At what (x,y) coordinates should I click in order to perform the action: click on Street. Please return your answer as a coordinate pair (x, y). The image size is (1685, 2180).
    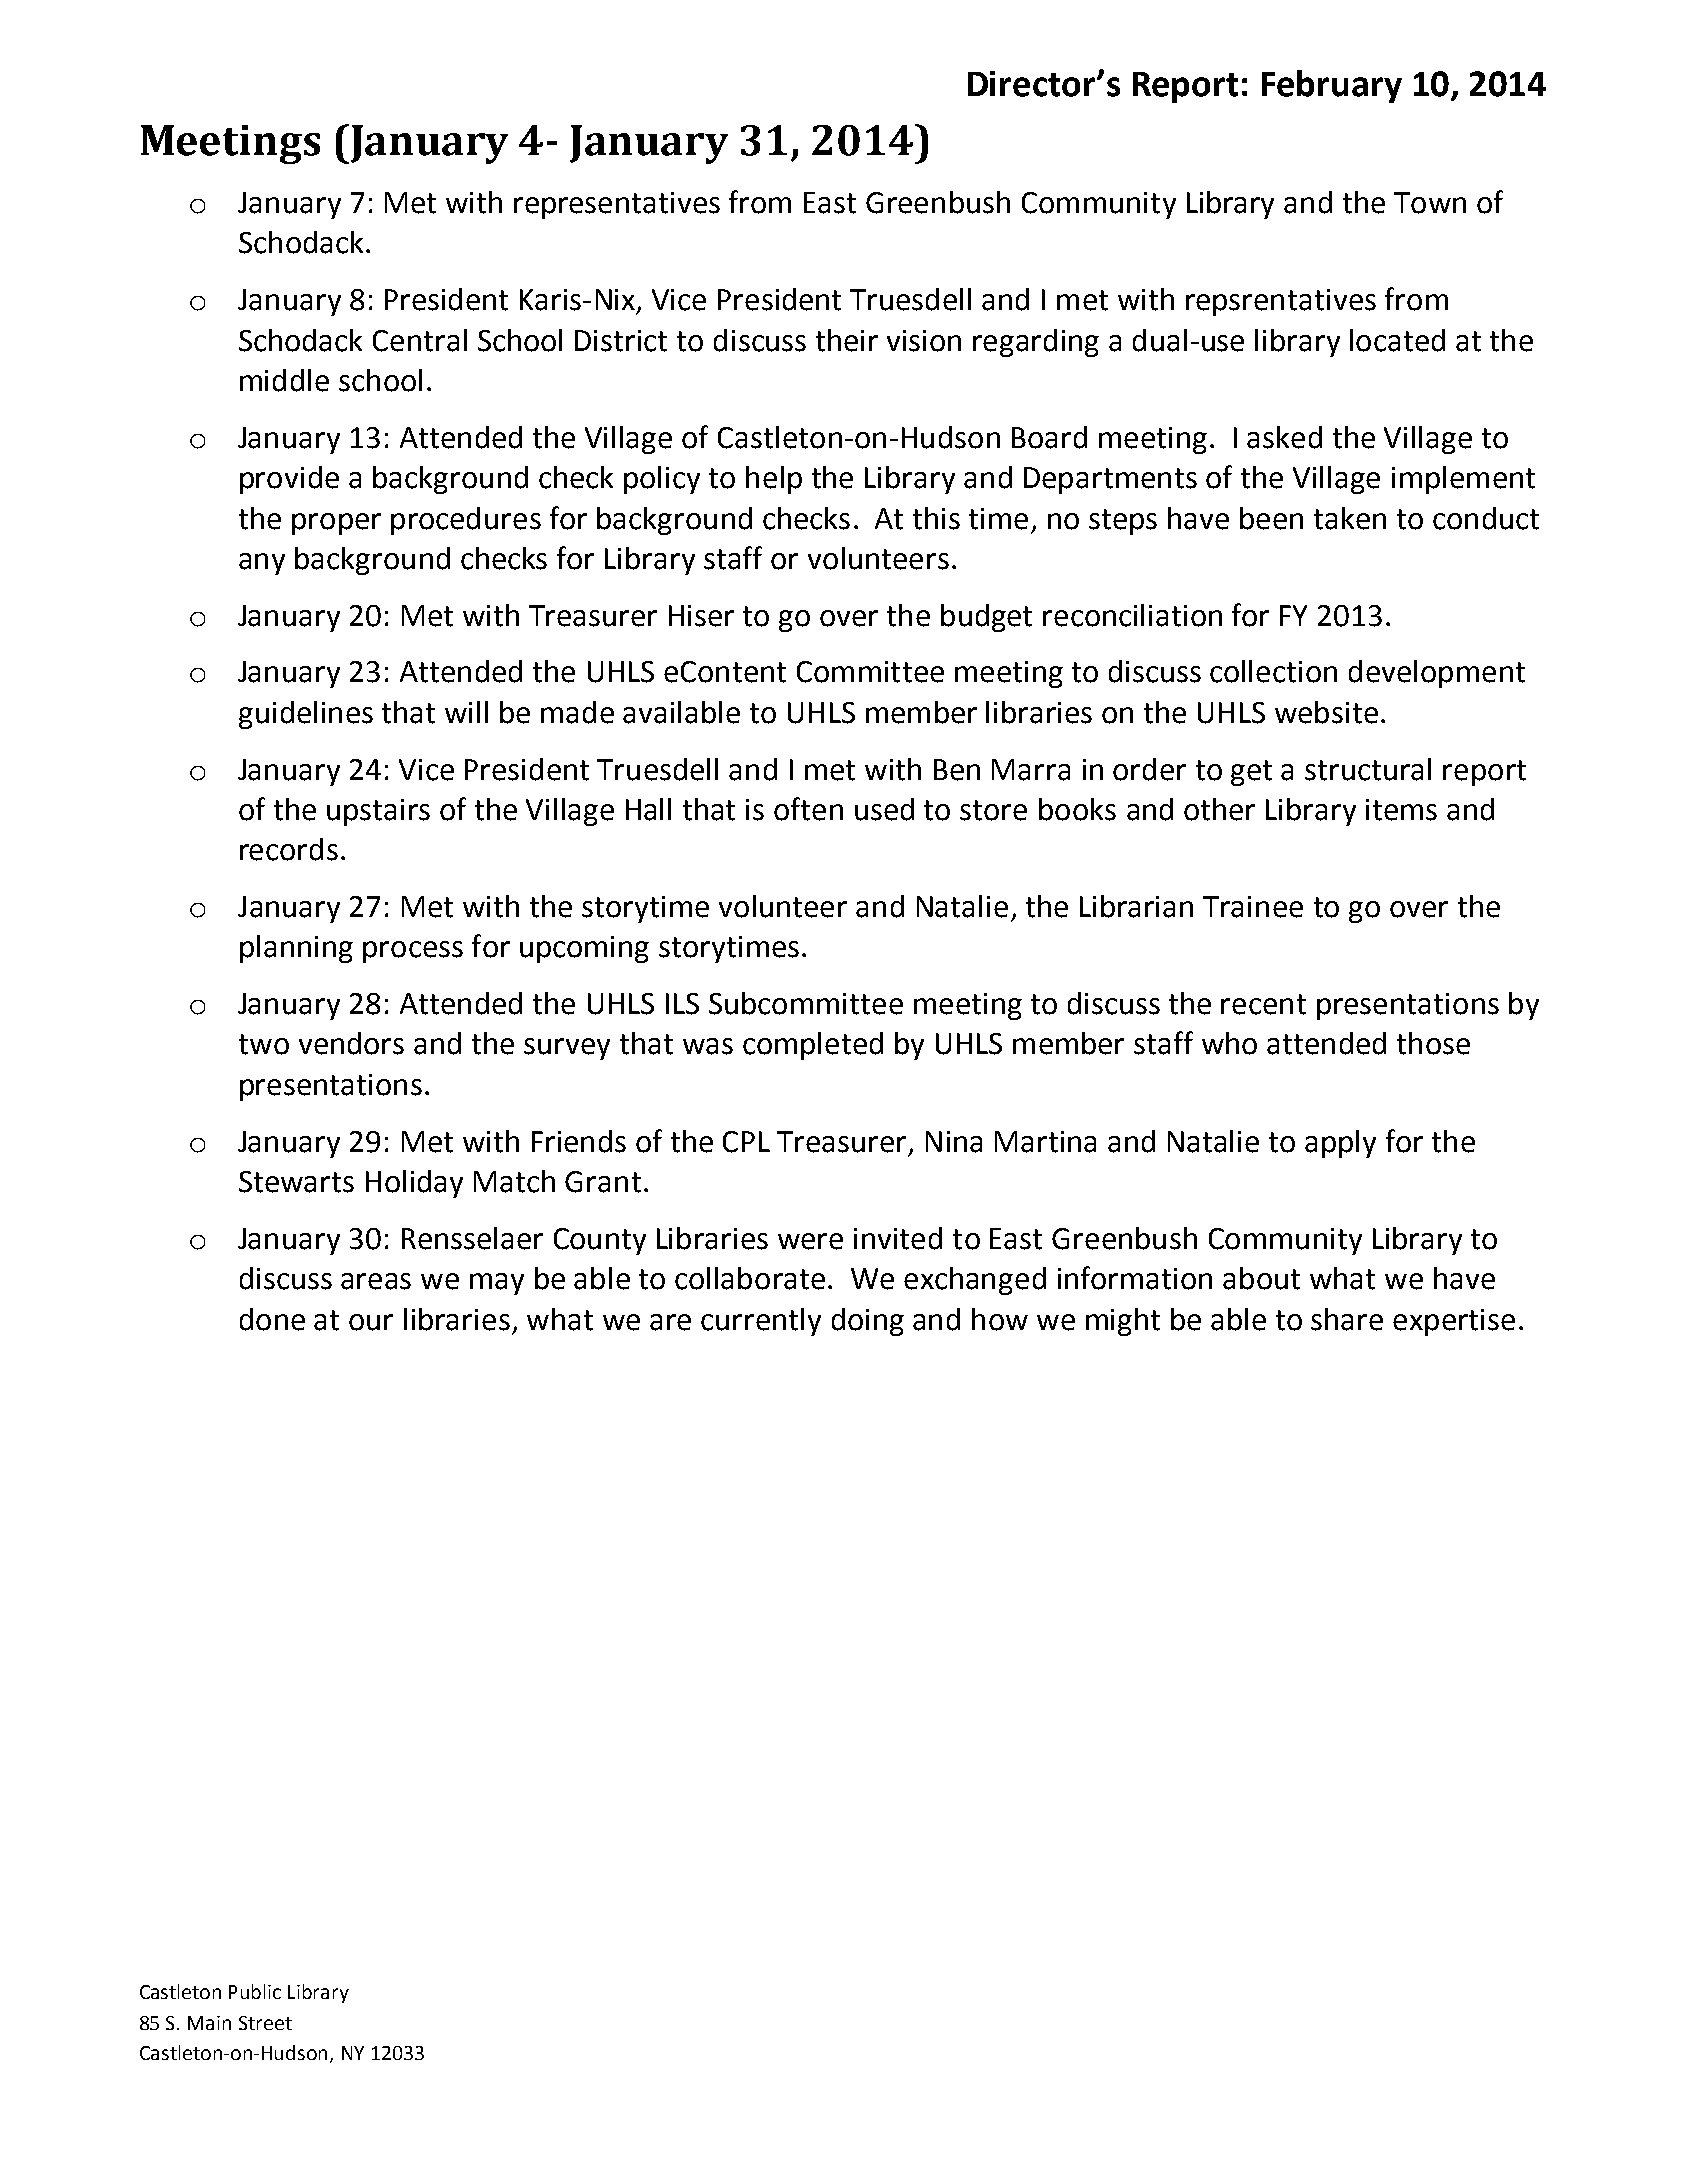
    Looking at the image, I should click on (265, 2023).
